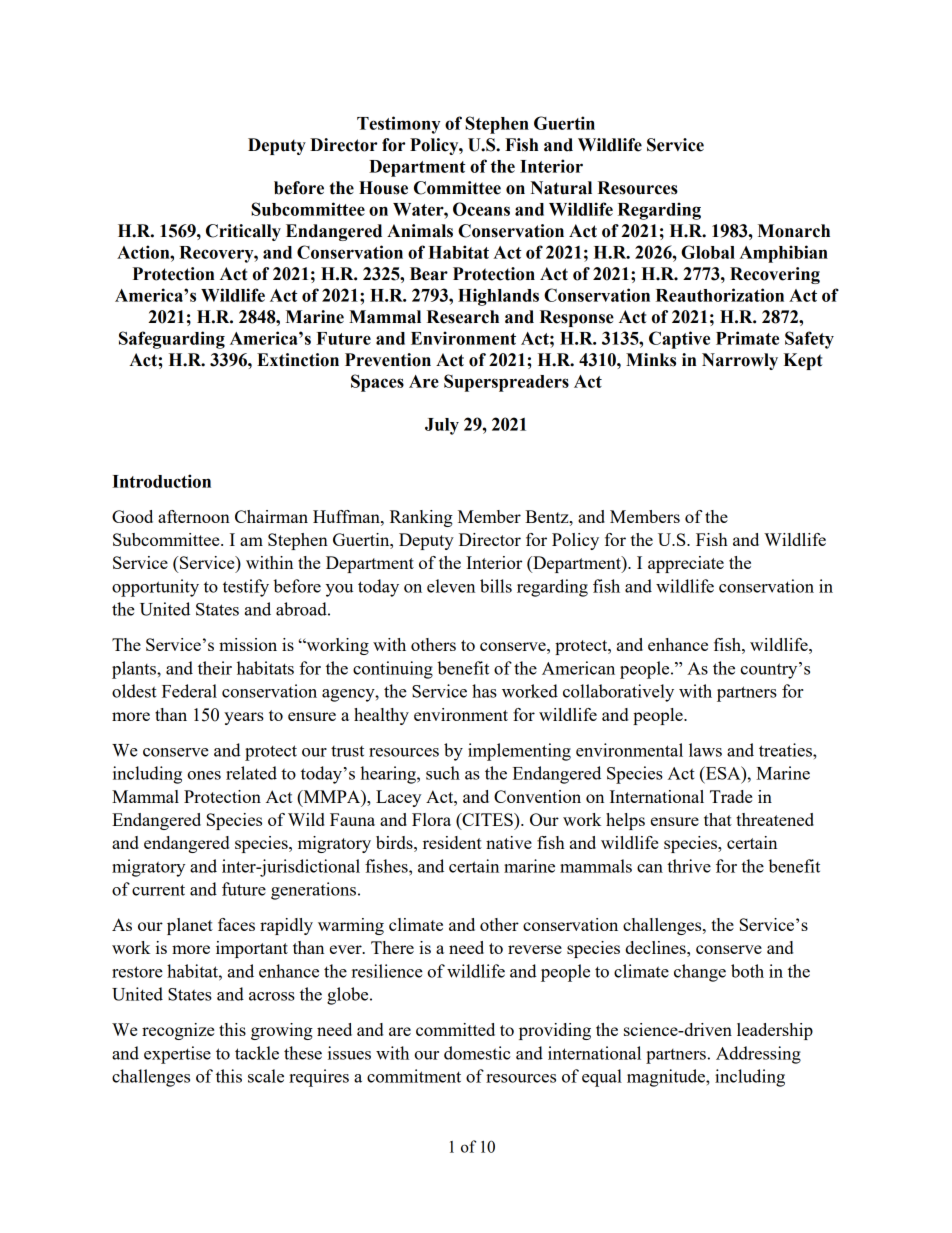 The image size is (952, 1233). I want to click on Narrowly, so click(740, 361).
